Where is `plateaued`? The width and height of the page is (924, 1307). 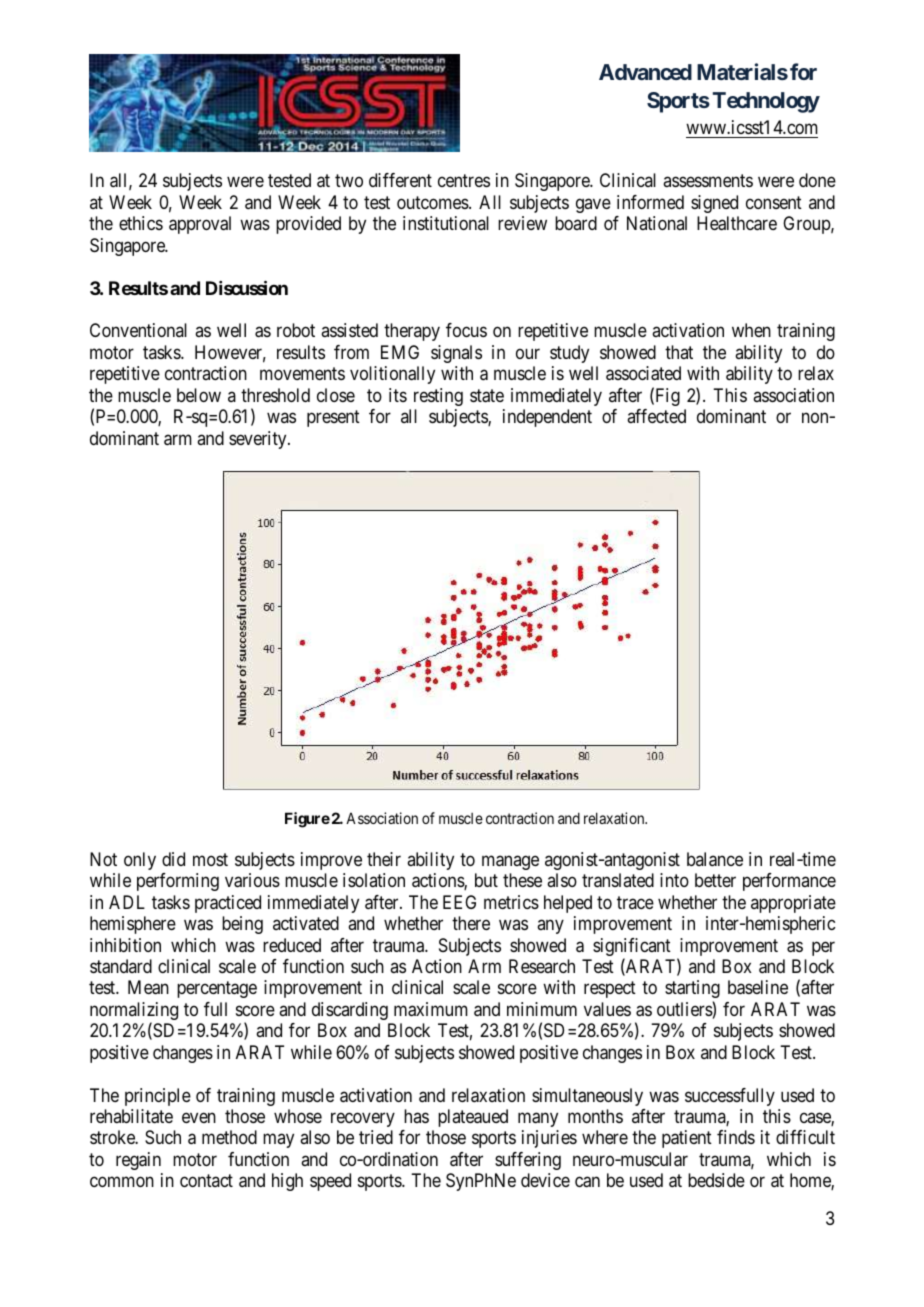
plateaued is located at coordinates (473, 1118).
